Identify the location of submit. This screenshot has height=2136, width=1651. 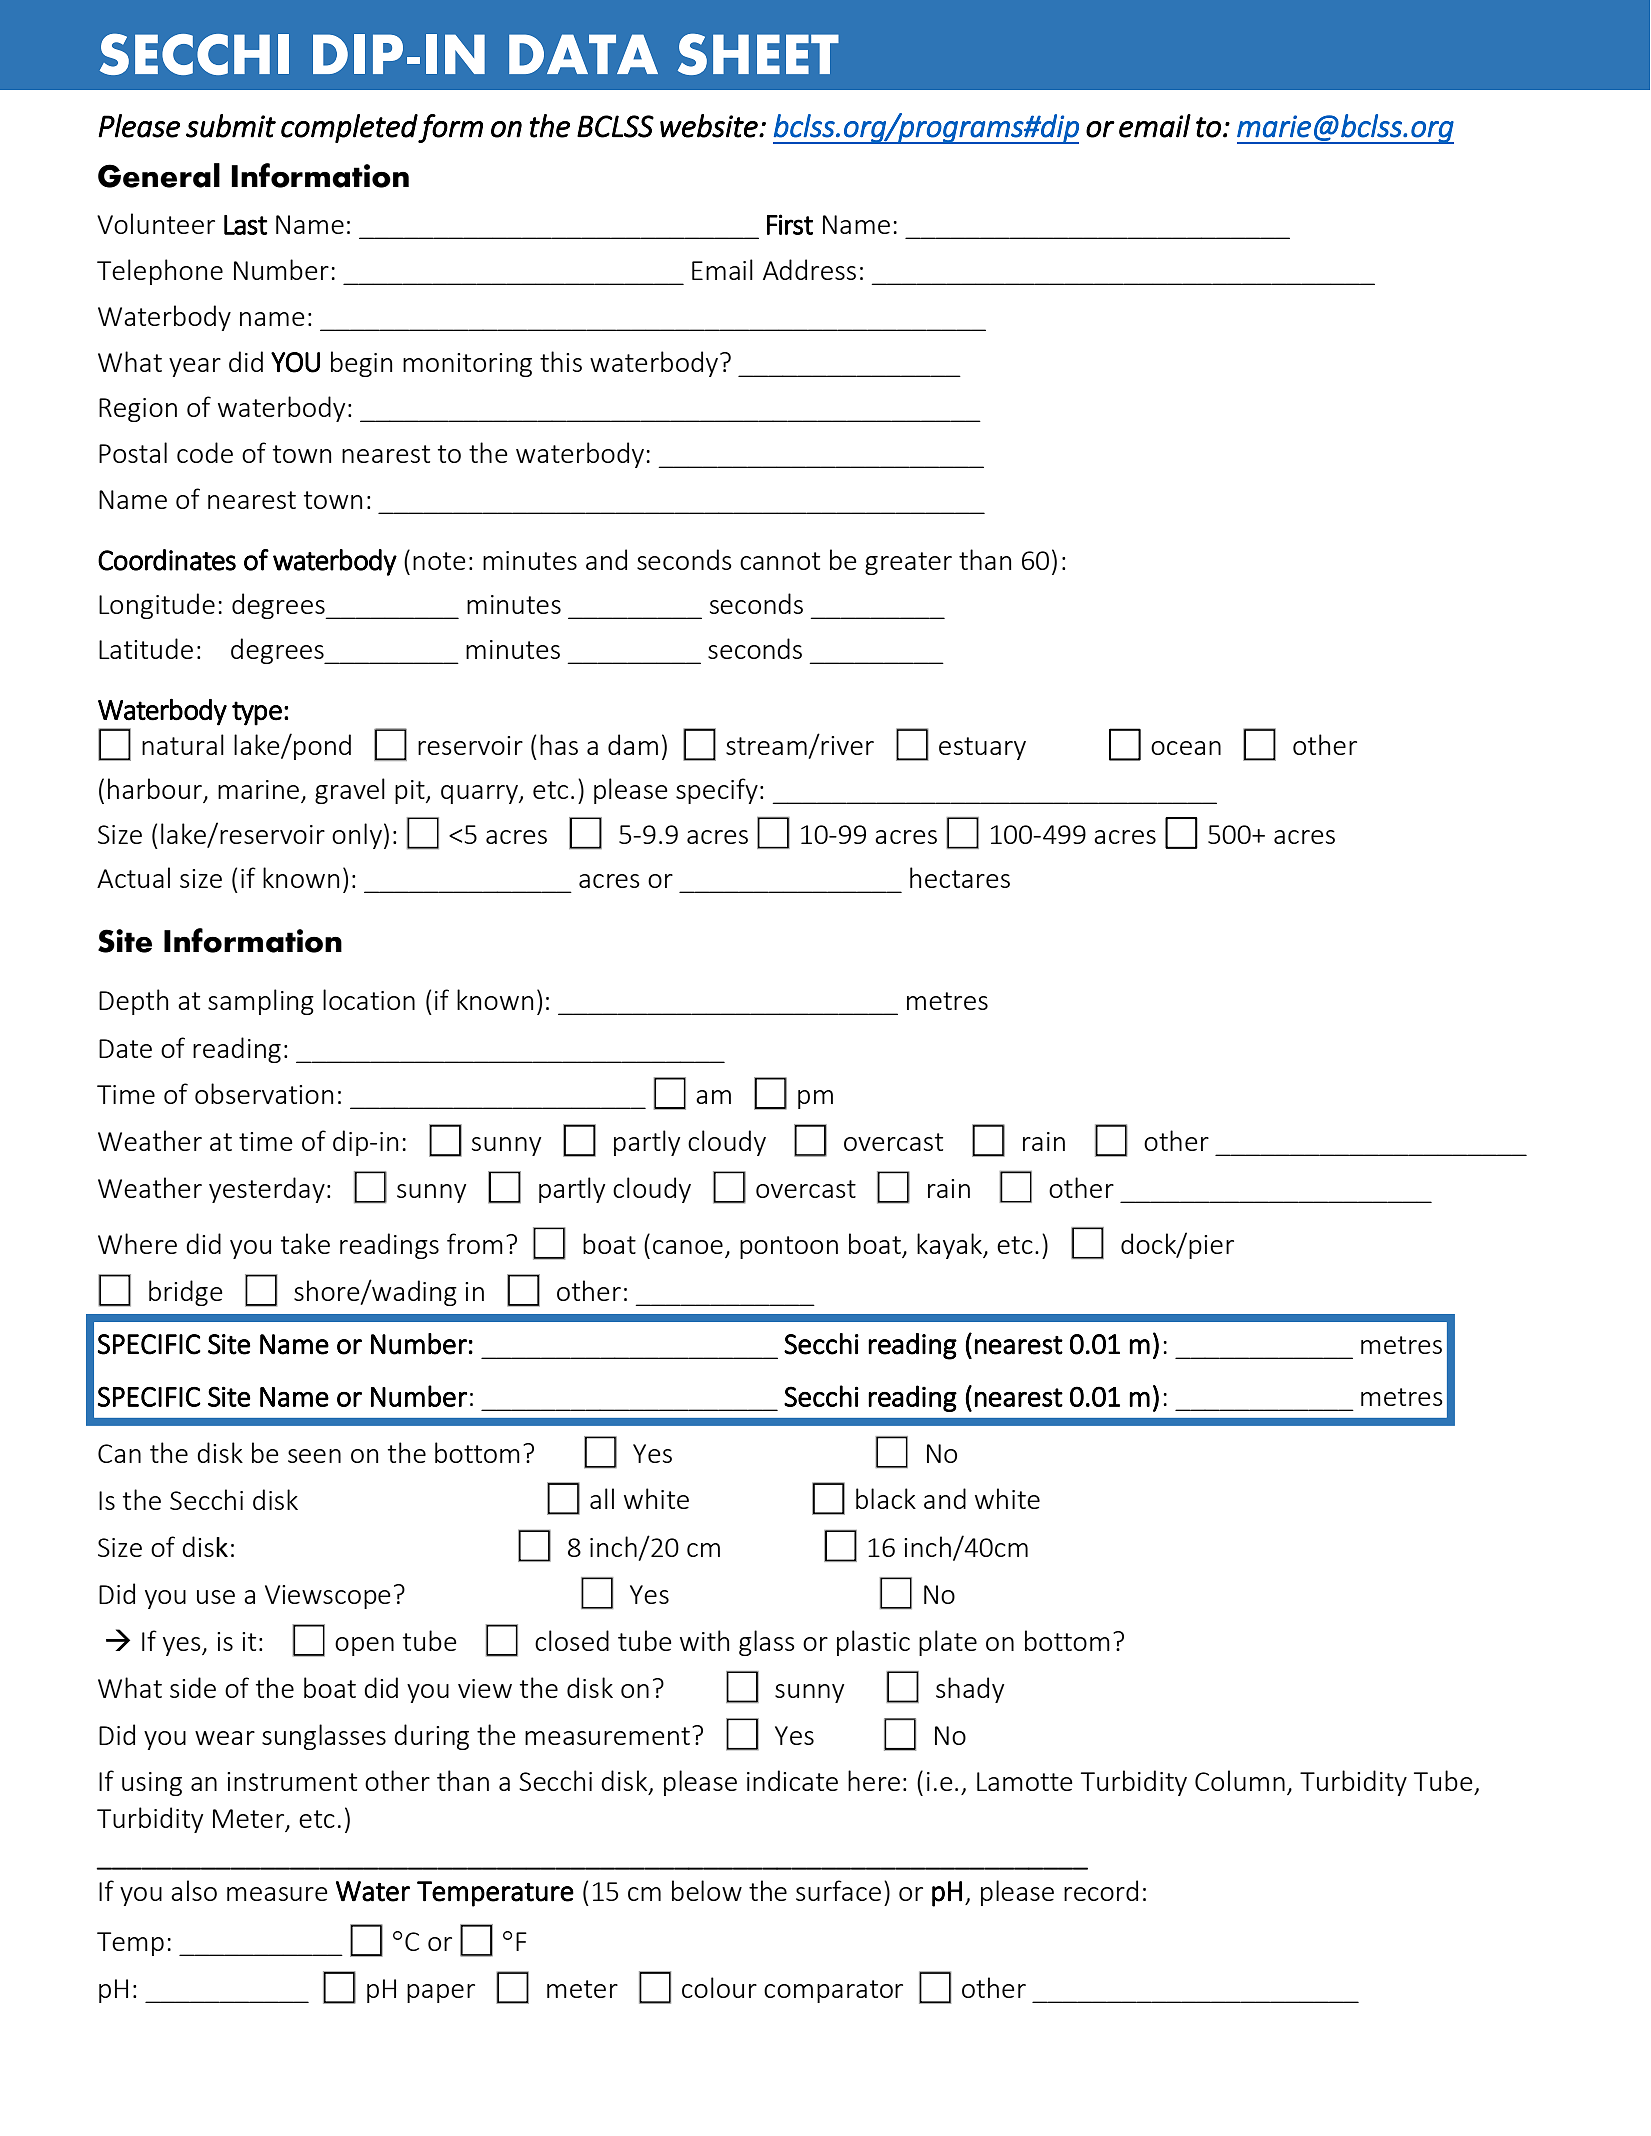
(231, 126).
